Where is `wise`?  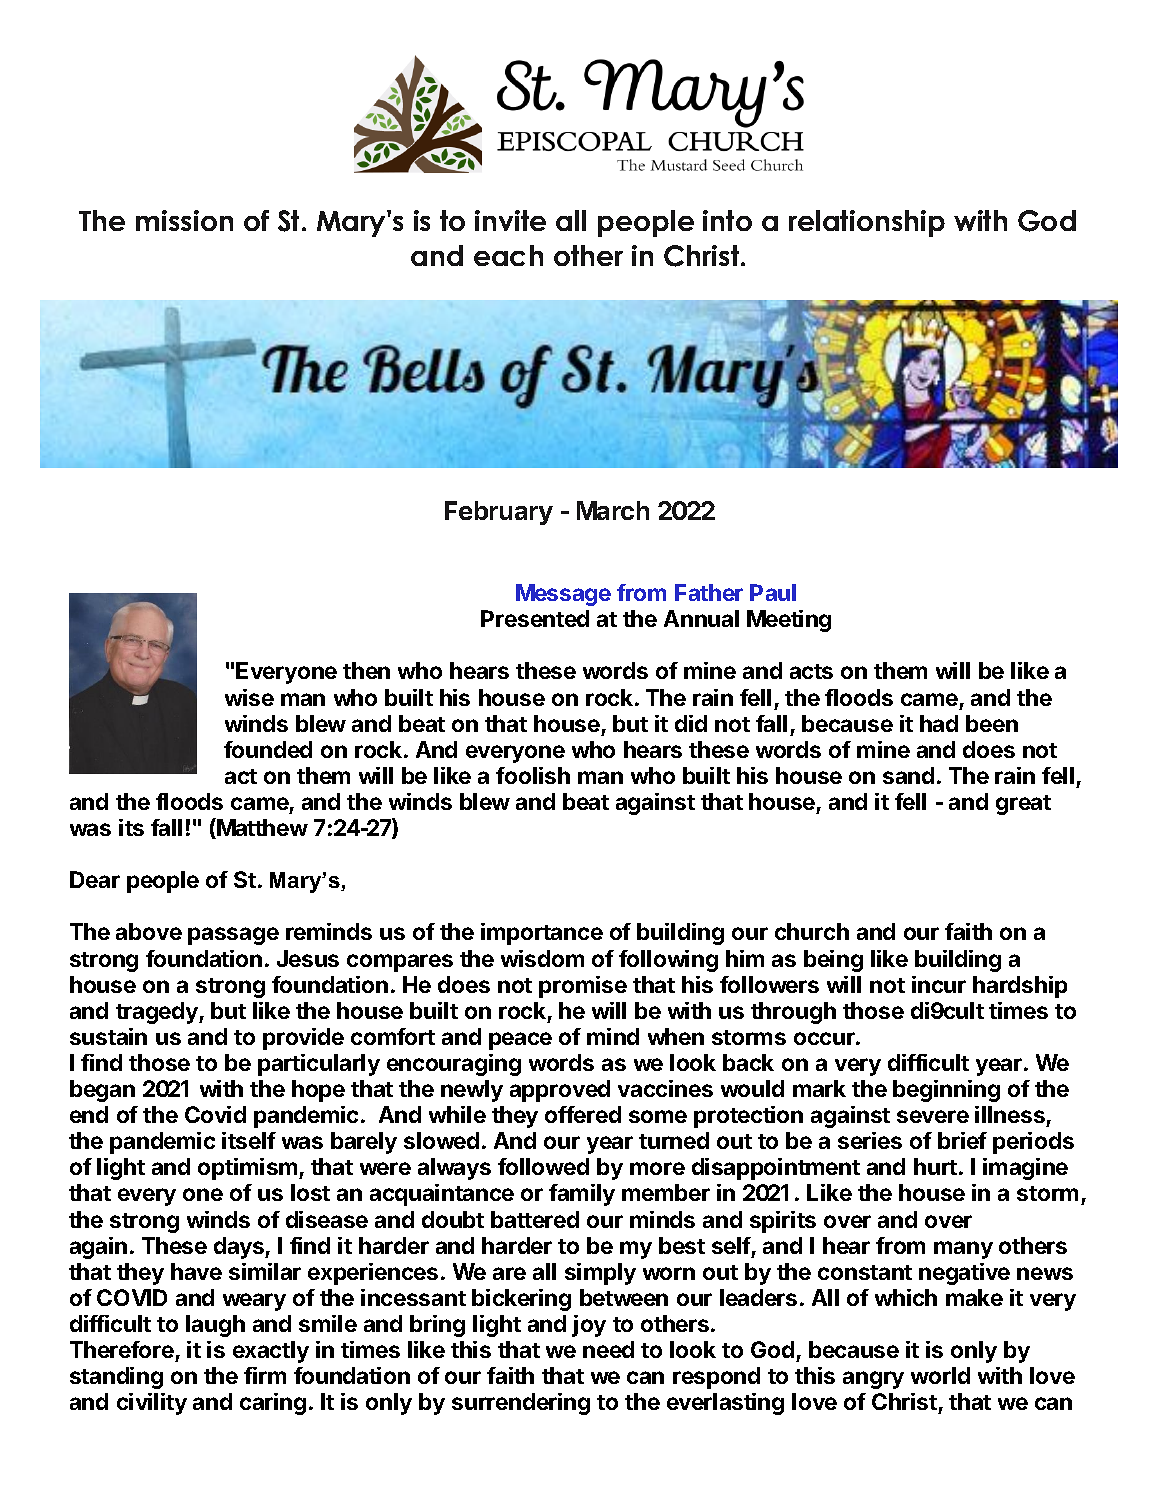 wise is located at coordinates (249, 697).
